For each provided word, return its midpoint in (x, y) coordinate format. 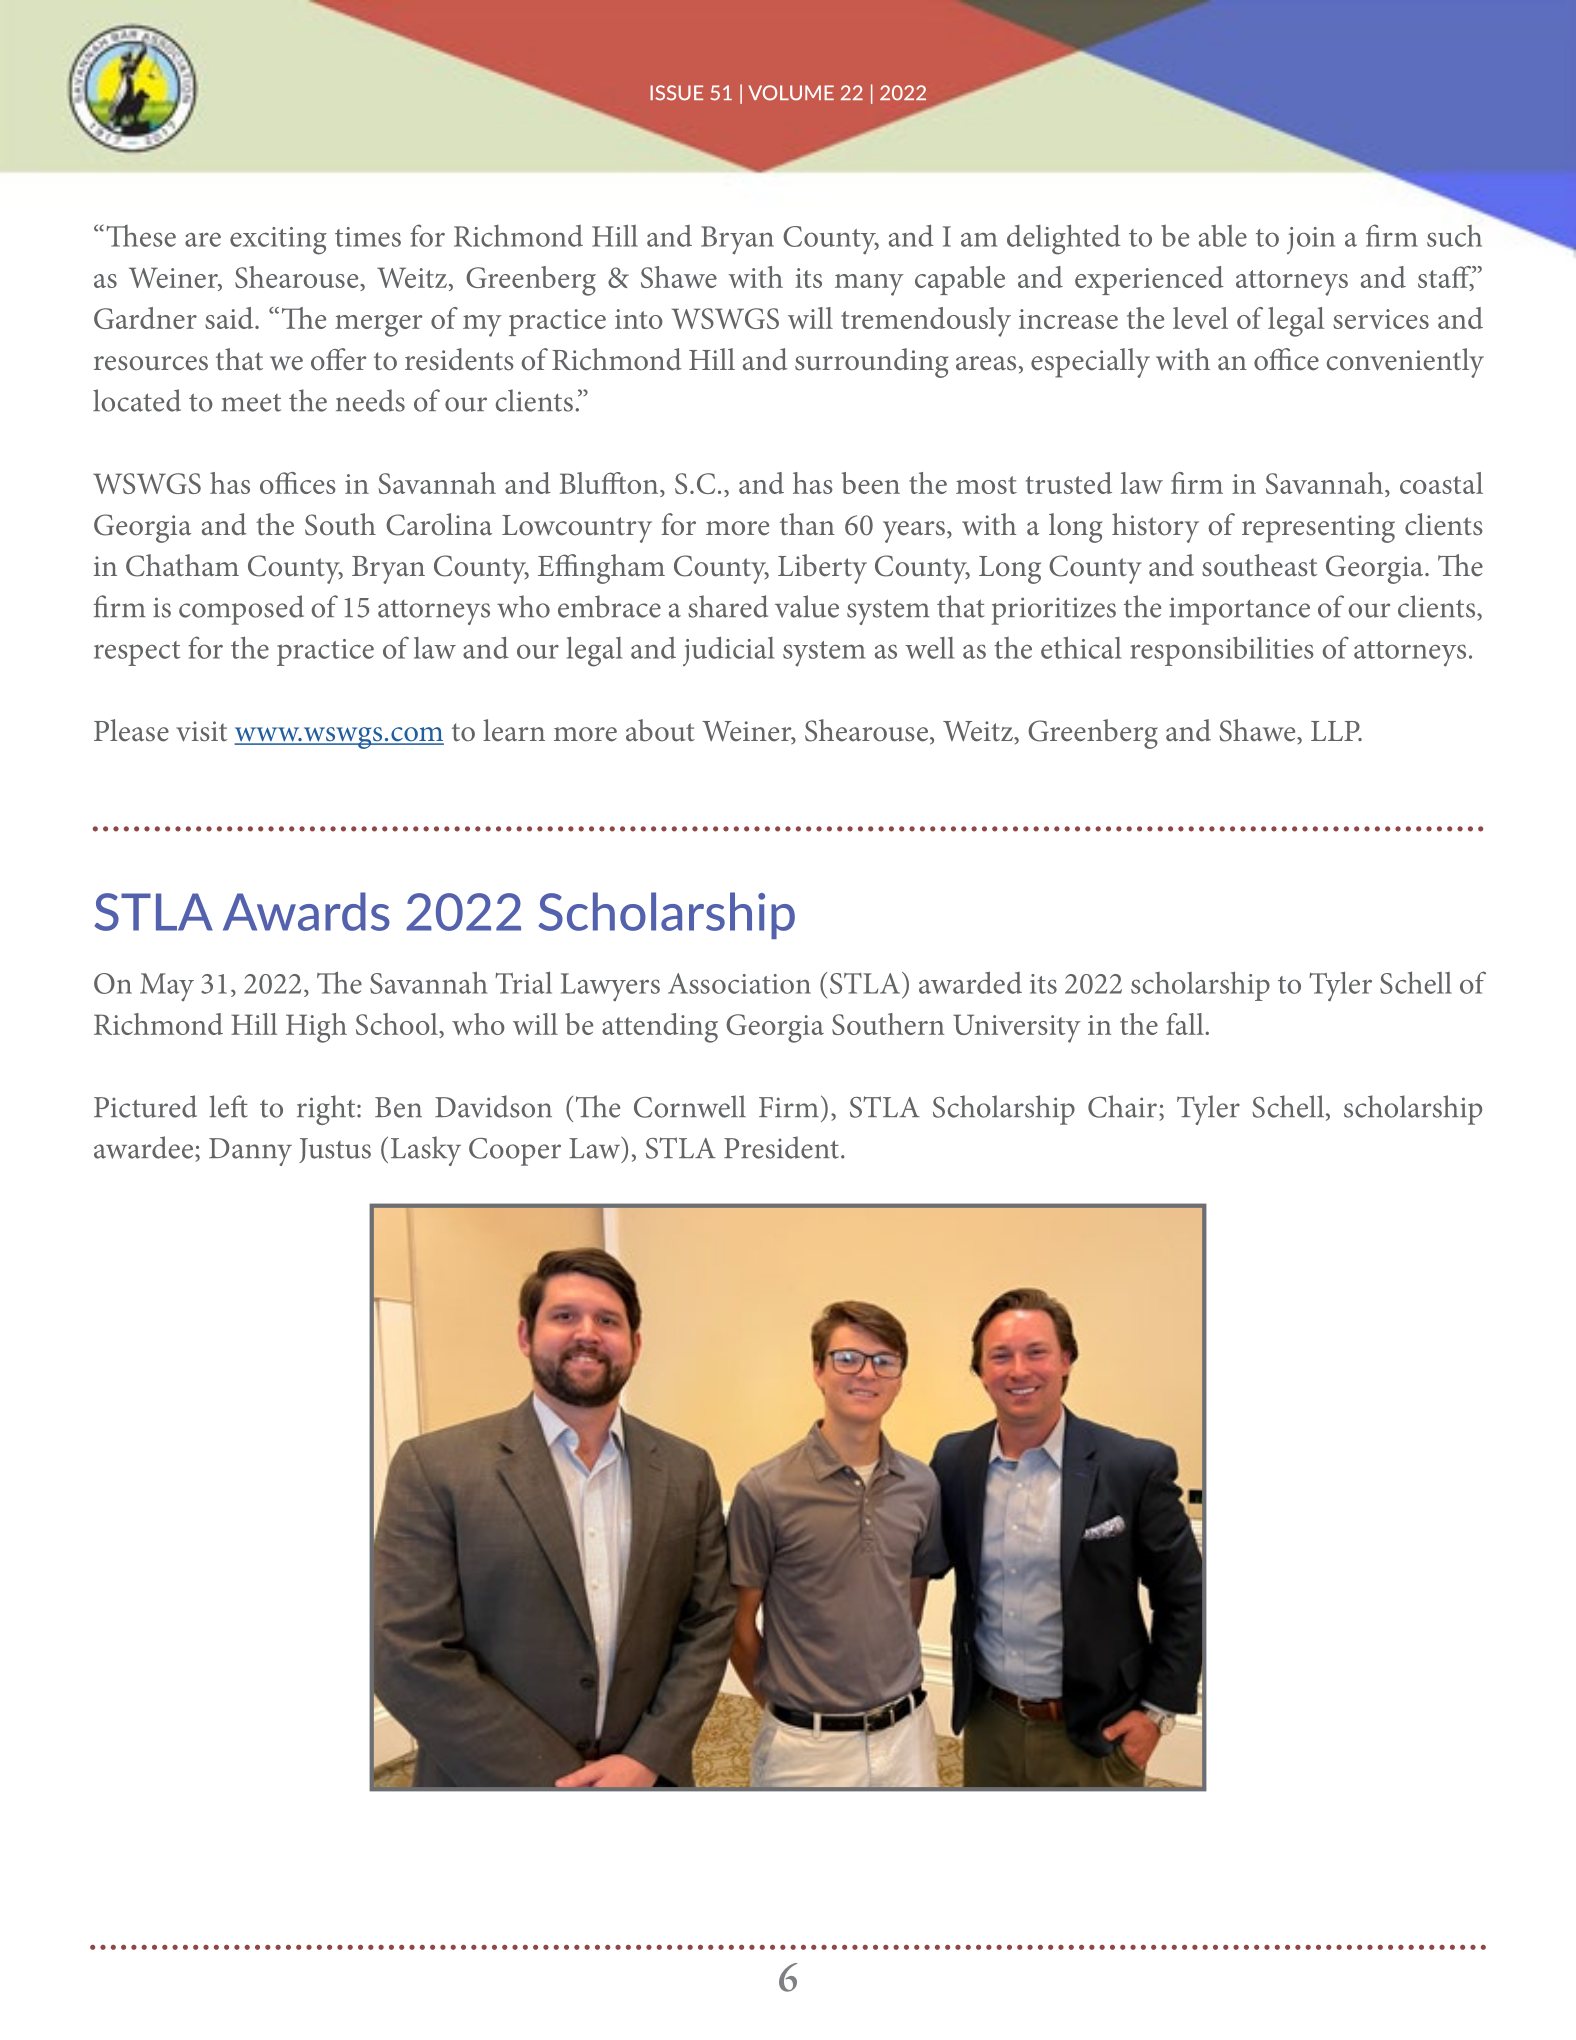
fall (1186, 1024)
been (871, 483)
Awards (306, 911)
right (327, 1110)
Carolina (439, 524)
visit (201, 731)
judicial (728, 651)
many (869, 285)
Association (739, 983)
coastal (1441, 483)
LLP (1336, 731)
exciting (278, 241)
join (1311, 240)
